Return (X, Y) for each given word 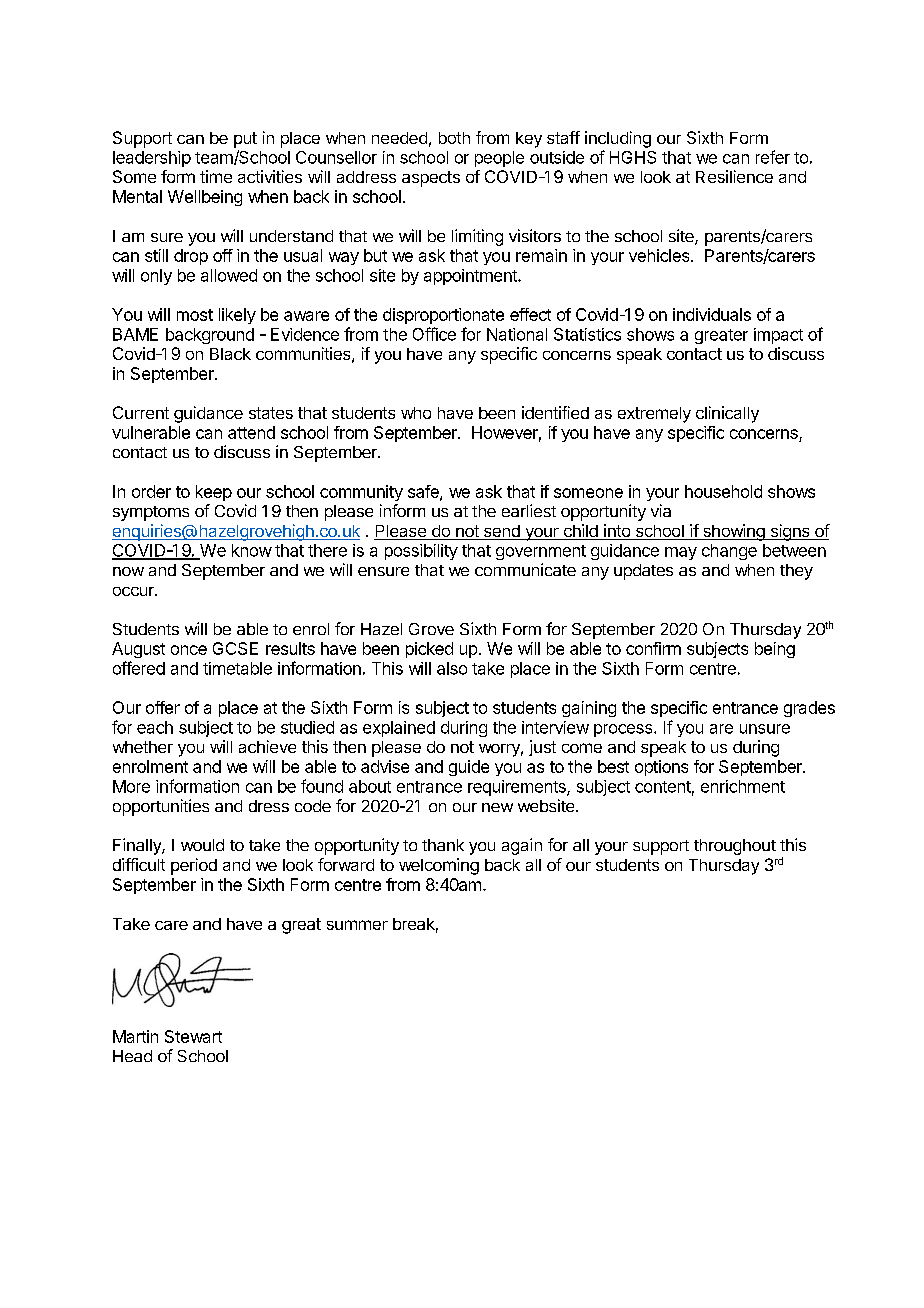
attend (251, 432)
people (499, 159)
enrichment (743, 786)
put (245, 140)
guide (469, 768)
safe (424, 492)
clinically (727, 414)
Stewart (193, 1036)
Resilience (734, 176)
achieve (267, 746)
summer (357, 925)
